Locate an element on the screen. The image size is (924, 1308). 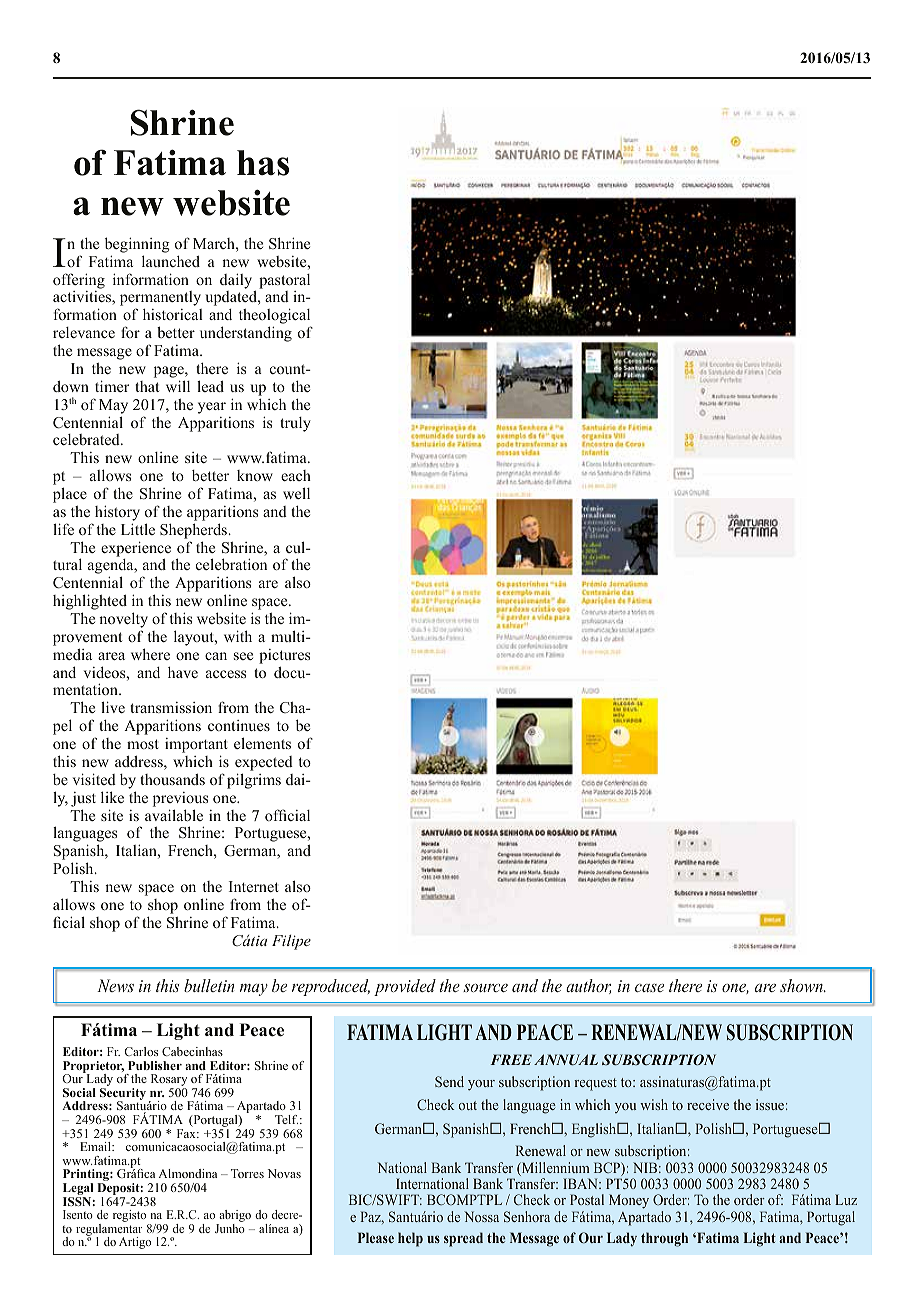
elements is located at coordinates (262, 743).
